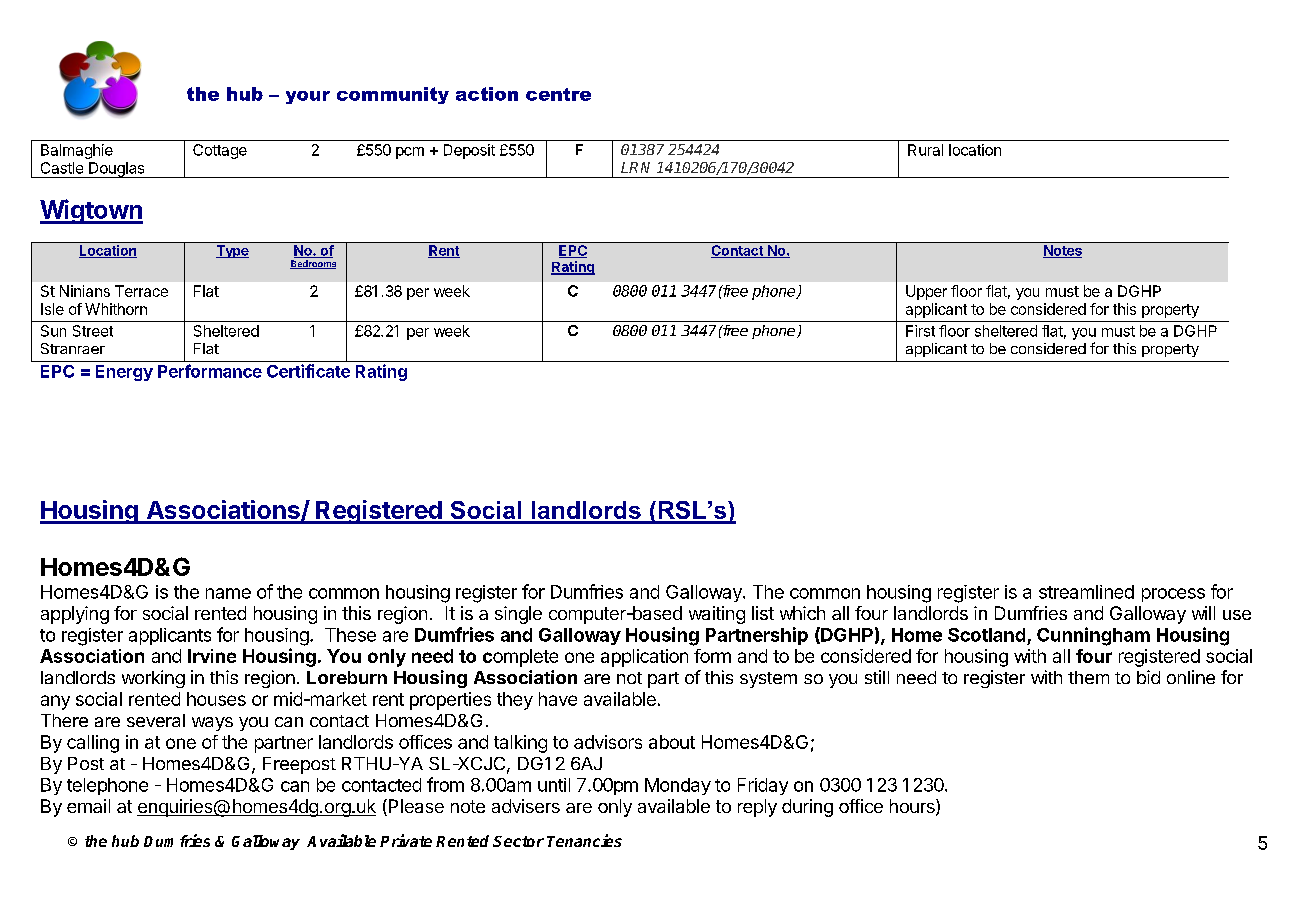  Describe the element at coordinates (124, 373) in the screenshot. I see `Energy` at that location.
